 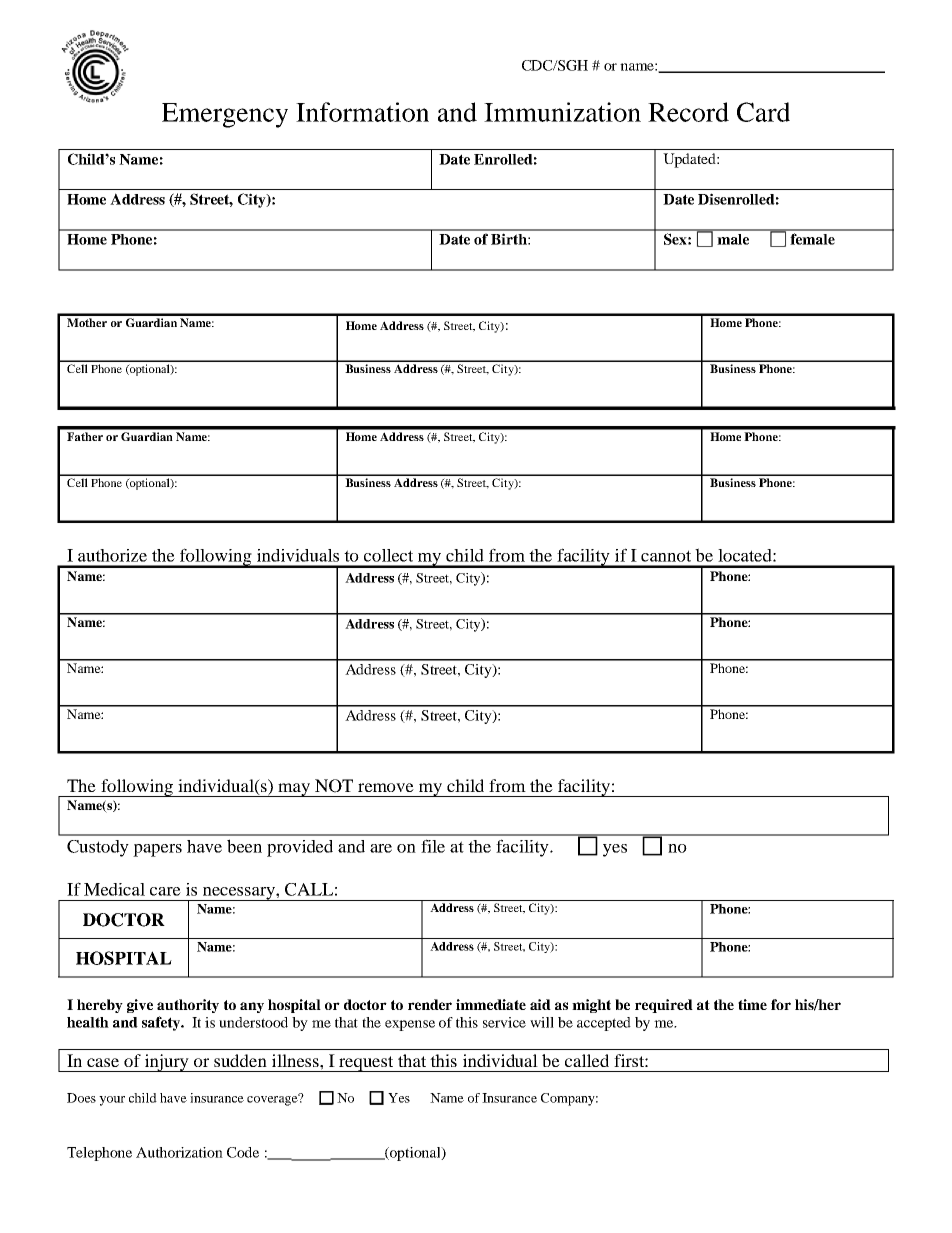 What do you see at coordinates (388, 555) in the screenshot?
I see `collect` at bounding box center [388, 555].
